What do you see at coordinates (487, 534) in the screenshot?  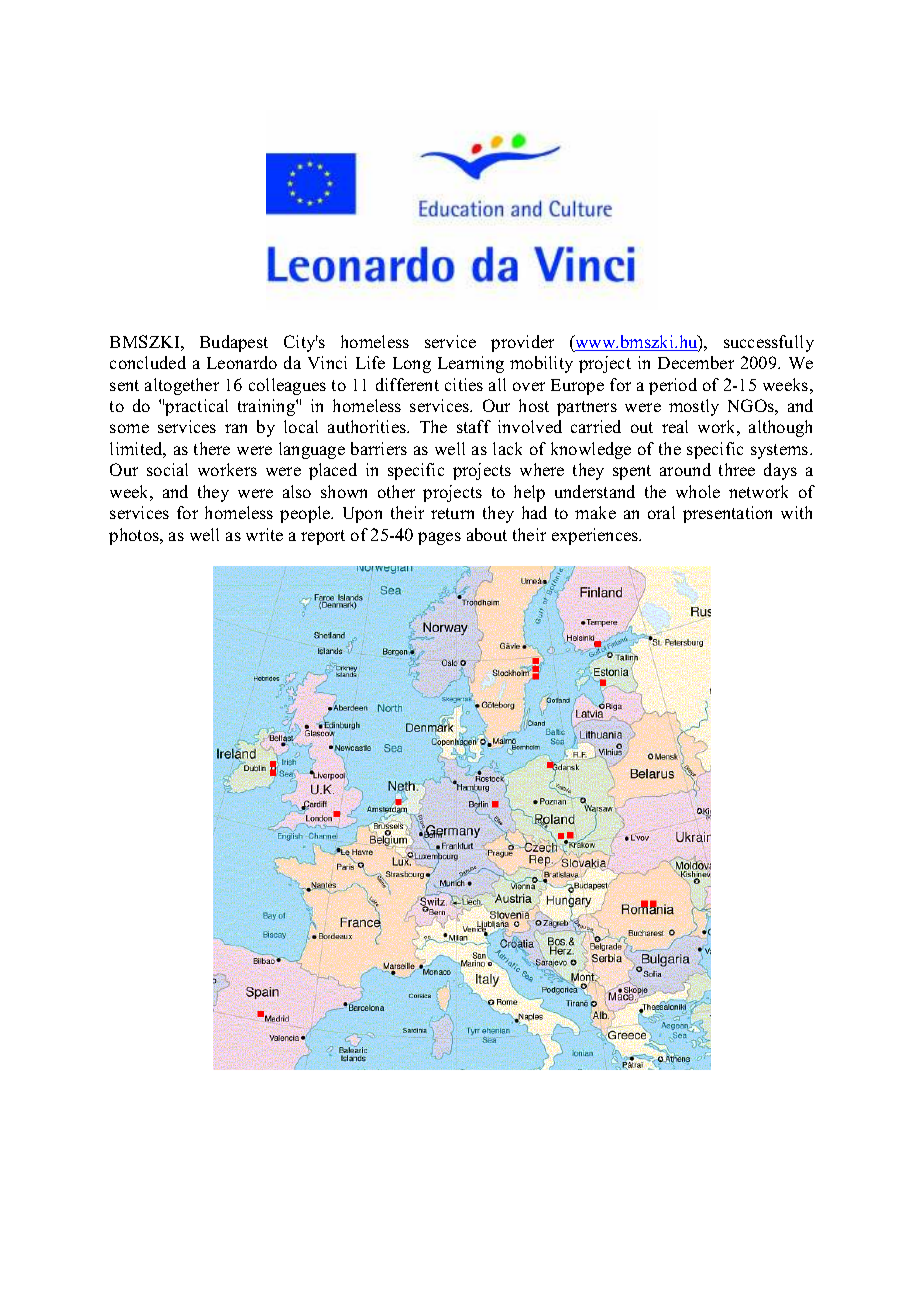 I see `about` at bounding box center [487, 534].
